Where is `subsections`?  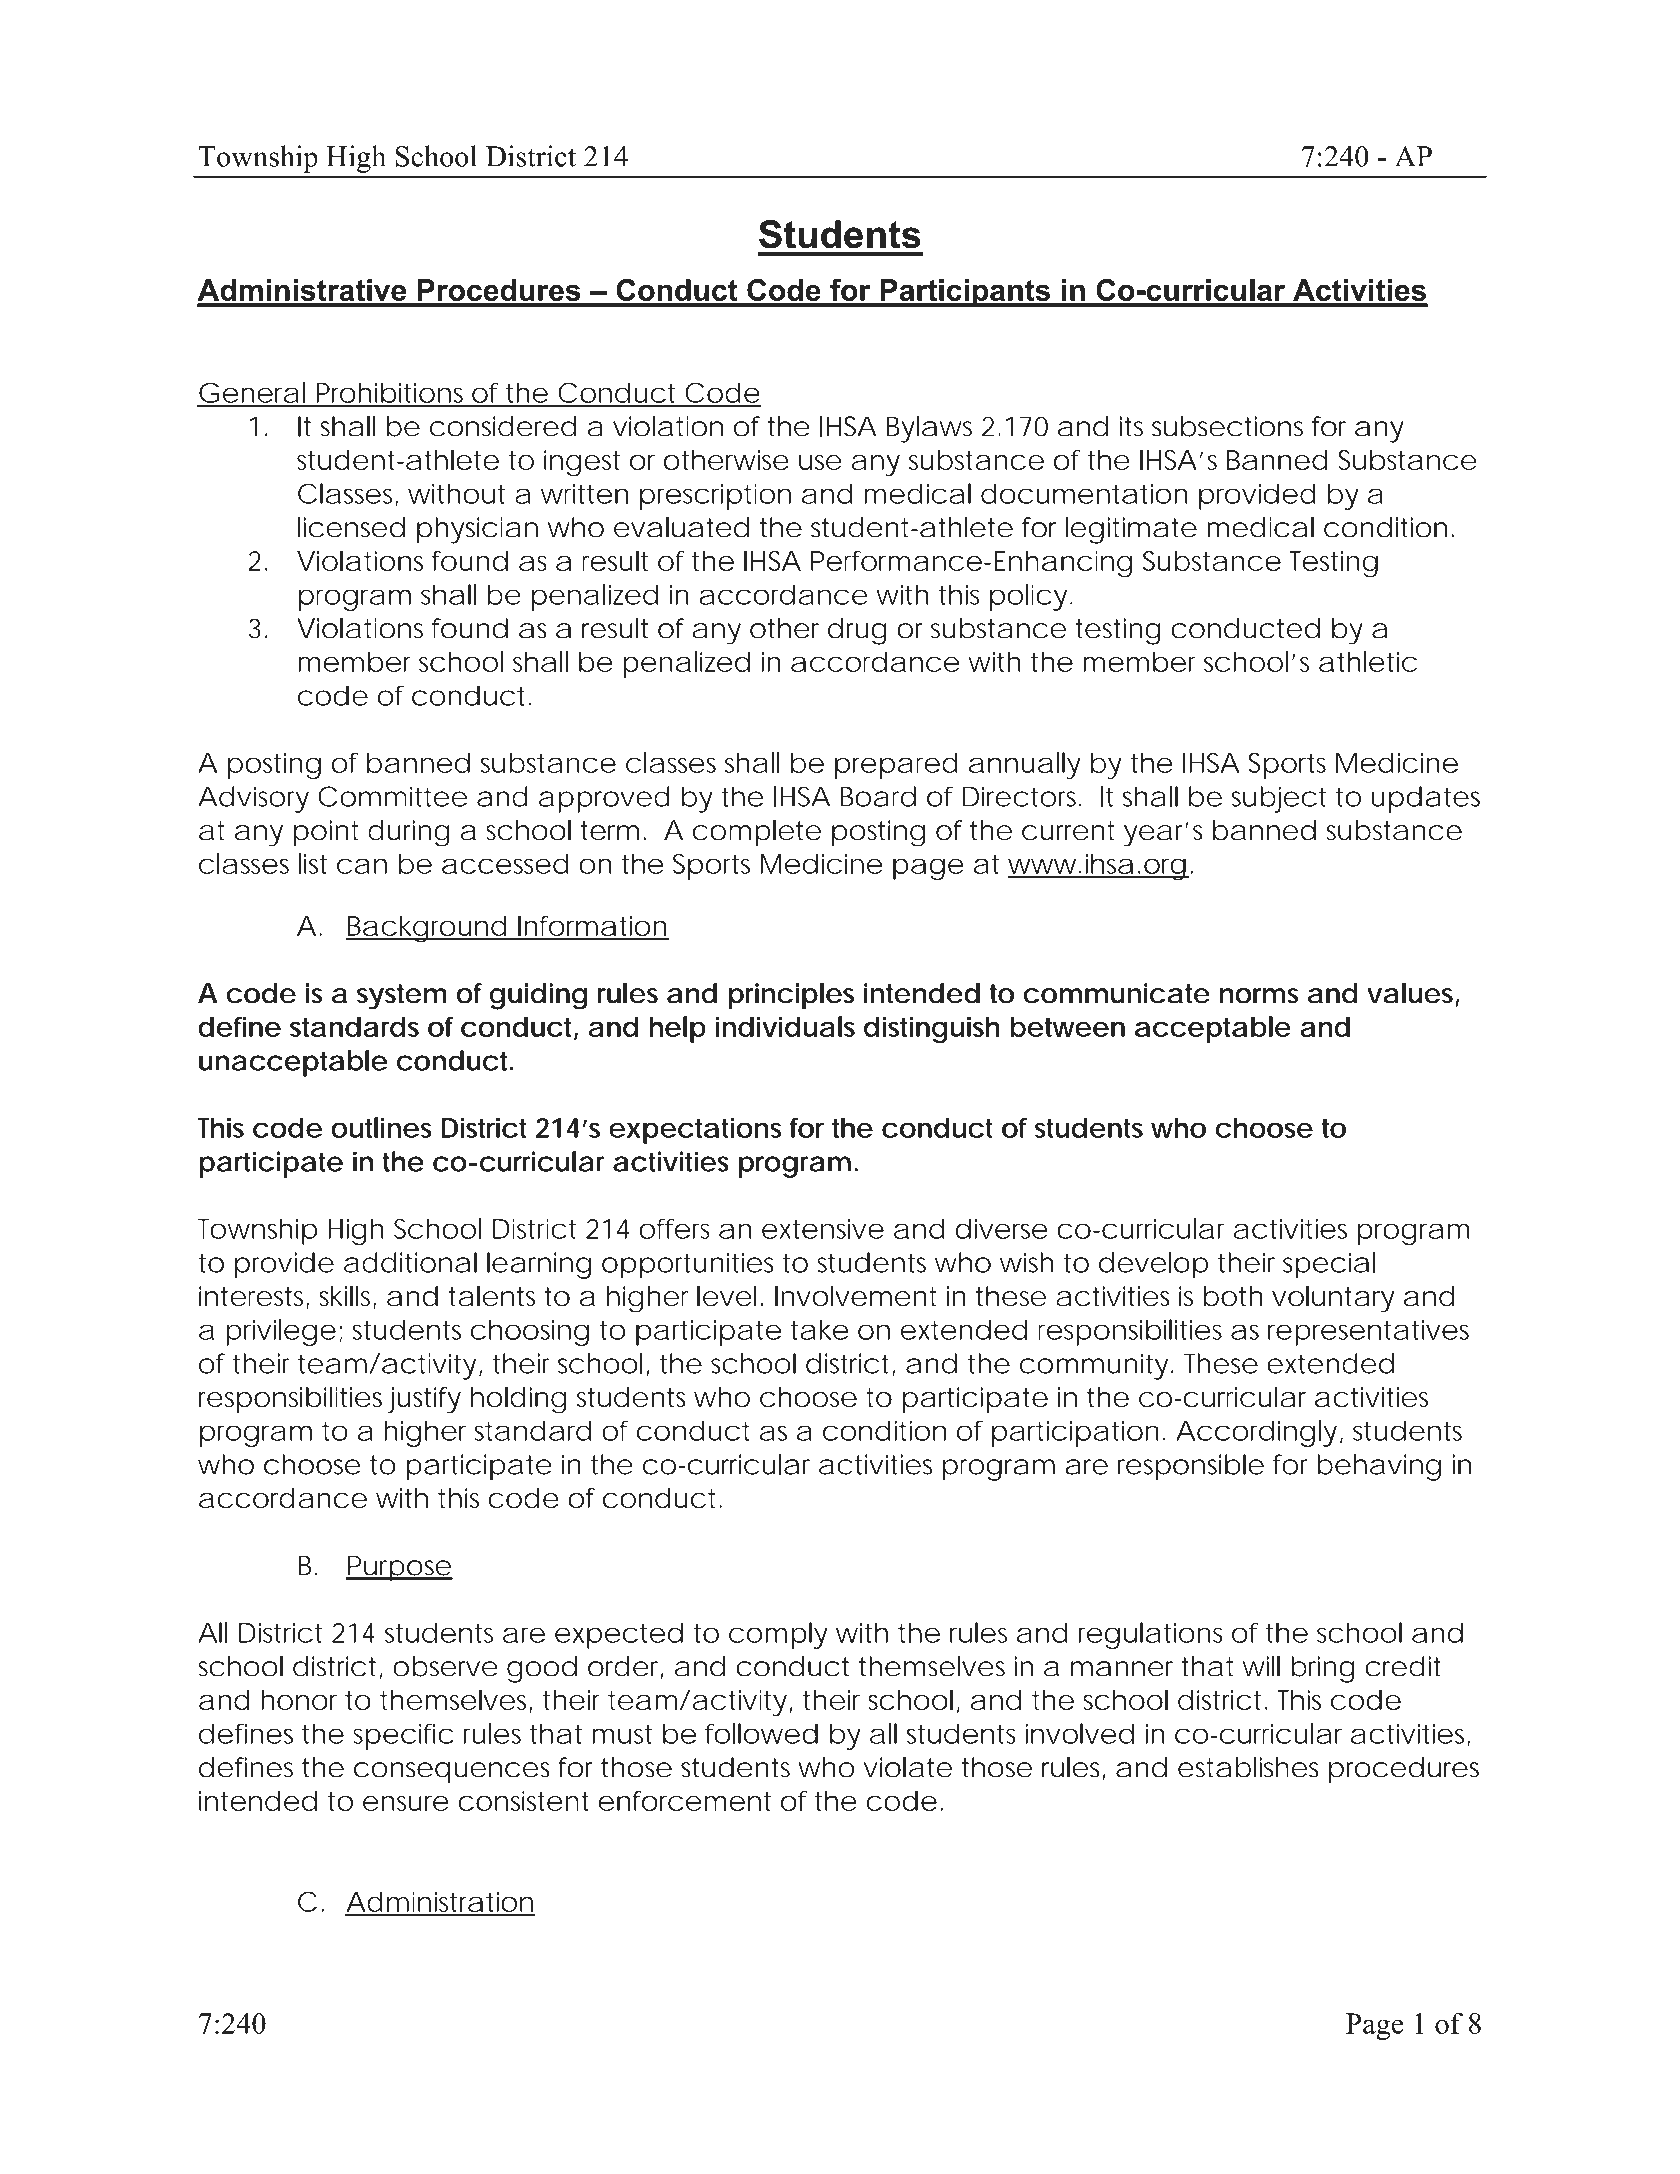
subsections is located at coordinates (1227, 426).
